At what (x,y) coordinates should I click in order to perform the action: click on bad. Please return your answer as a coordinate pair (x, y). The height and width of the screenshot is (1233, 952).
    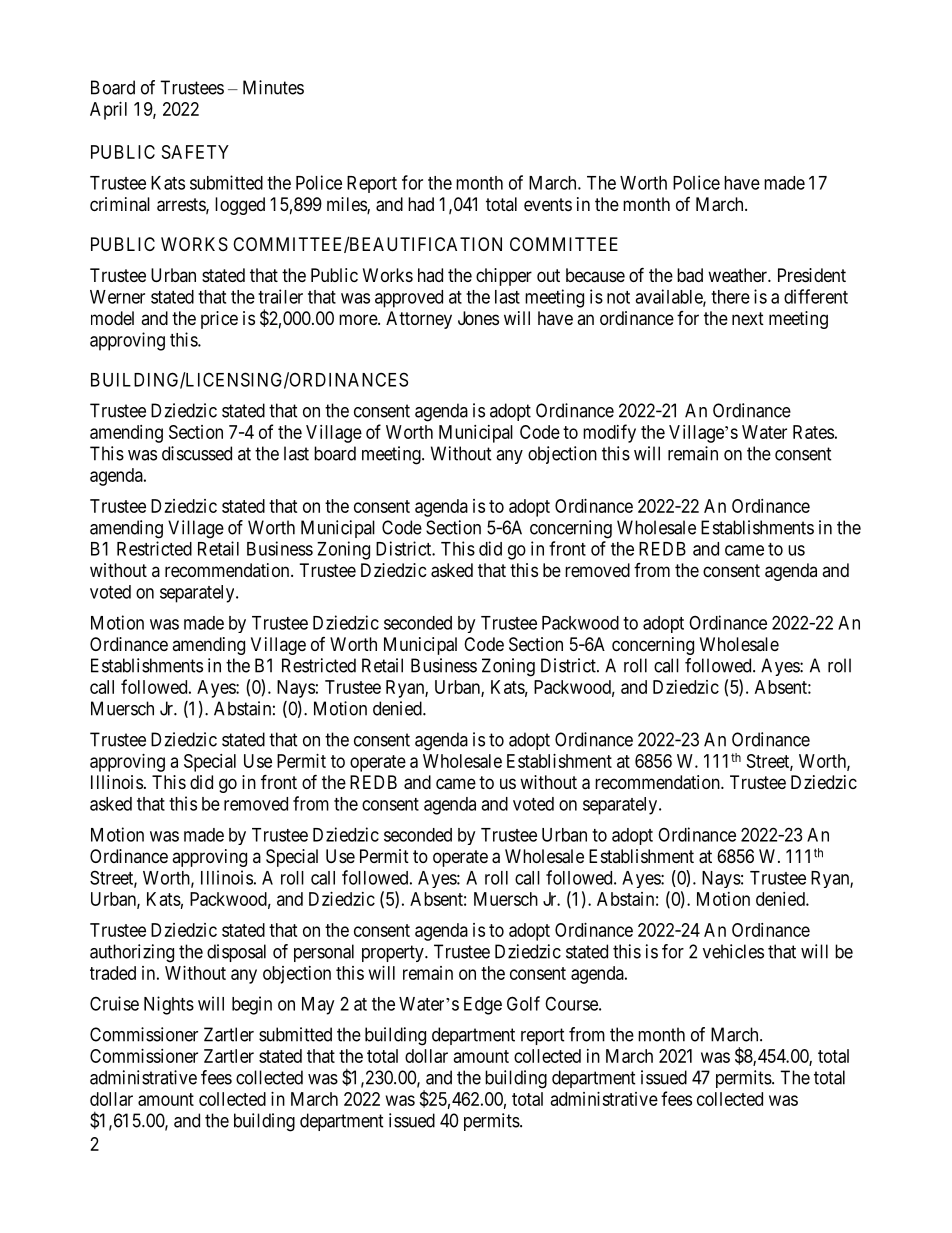
    Looking at the image, I should click on (690, 275).
